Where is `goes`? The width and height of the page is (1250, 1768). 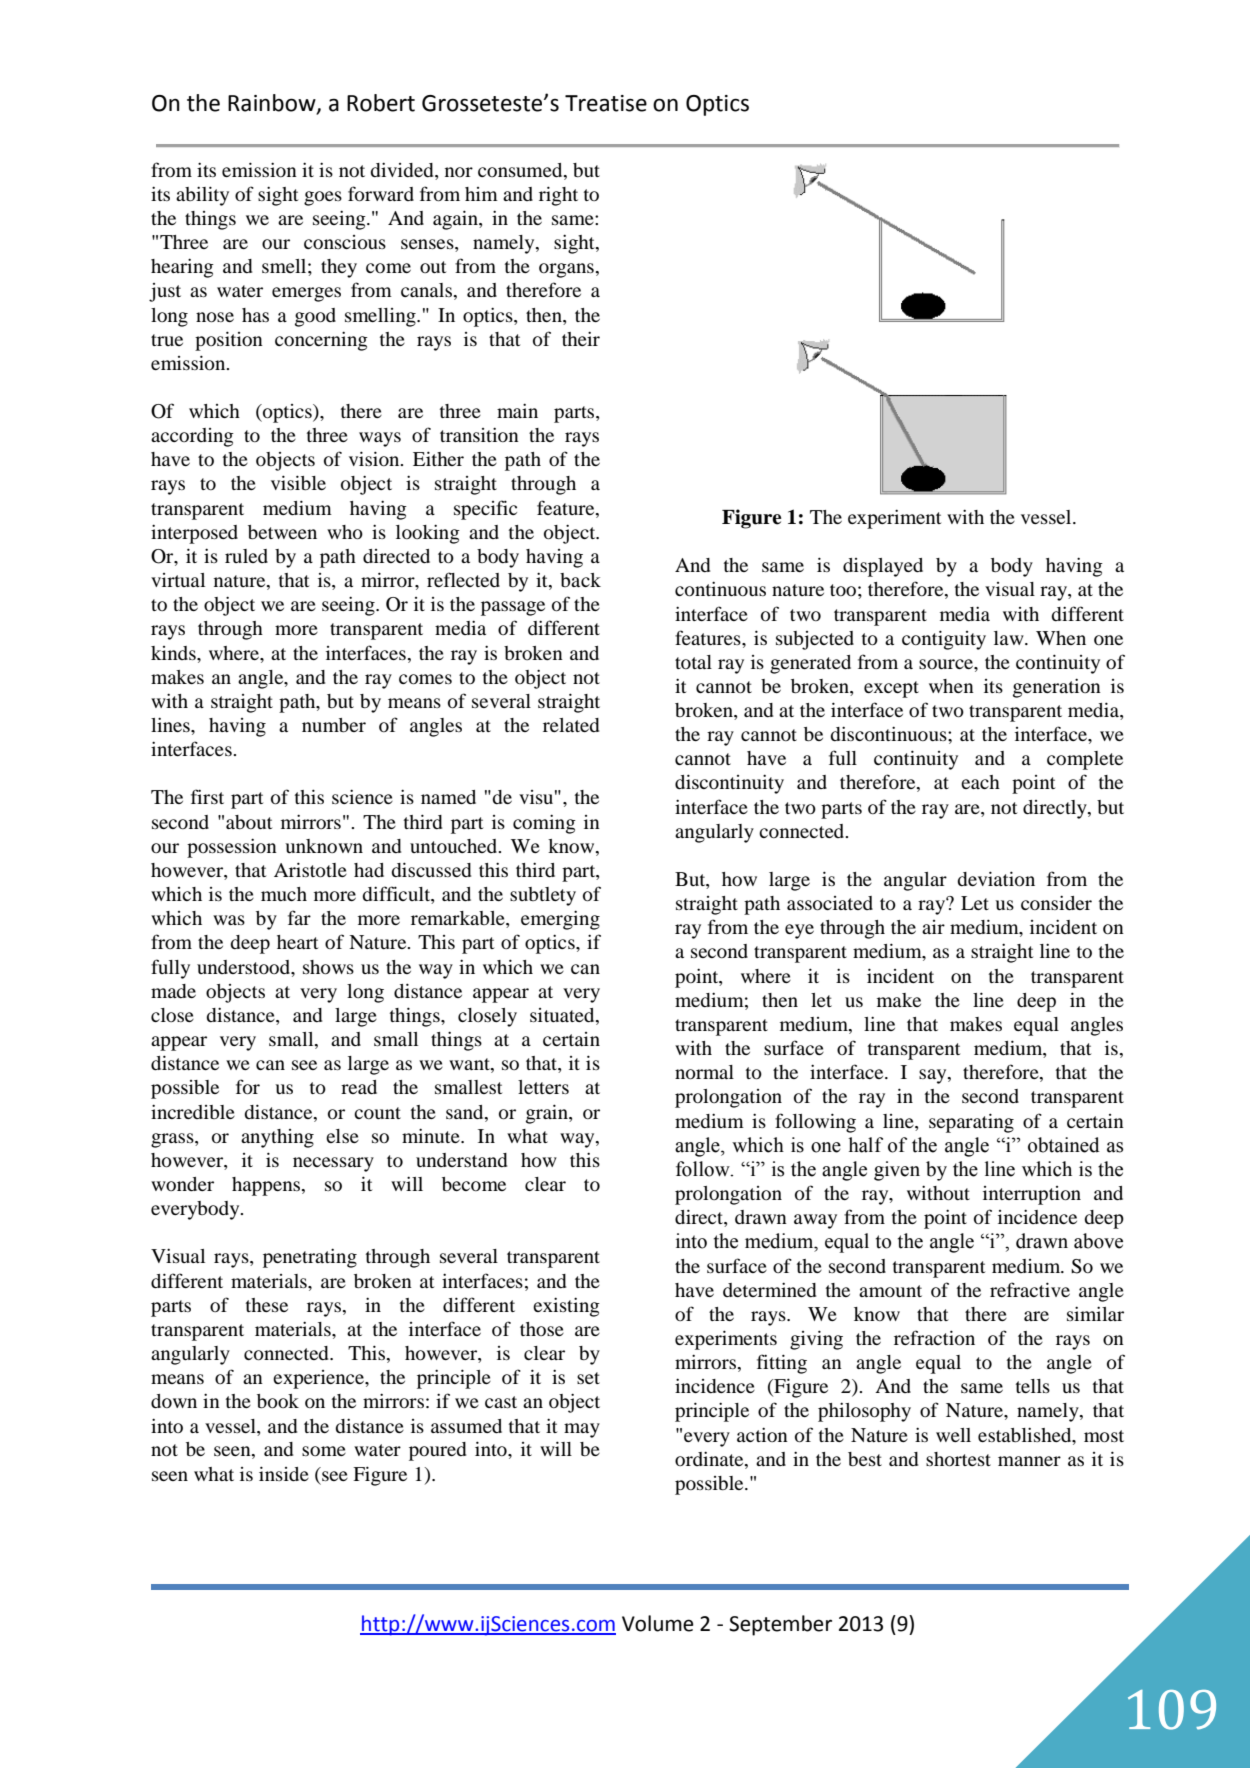
goes is located at coordinates (323, 198).
